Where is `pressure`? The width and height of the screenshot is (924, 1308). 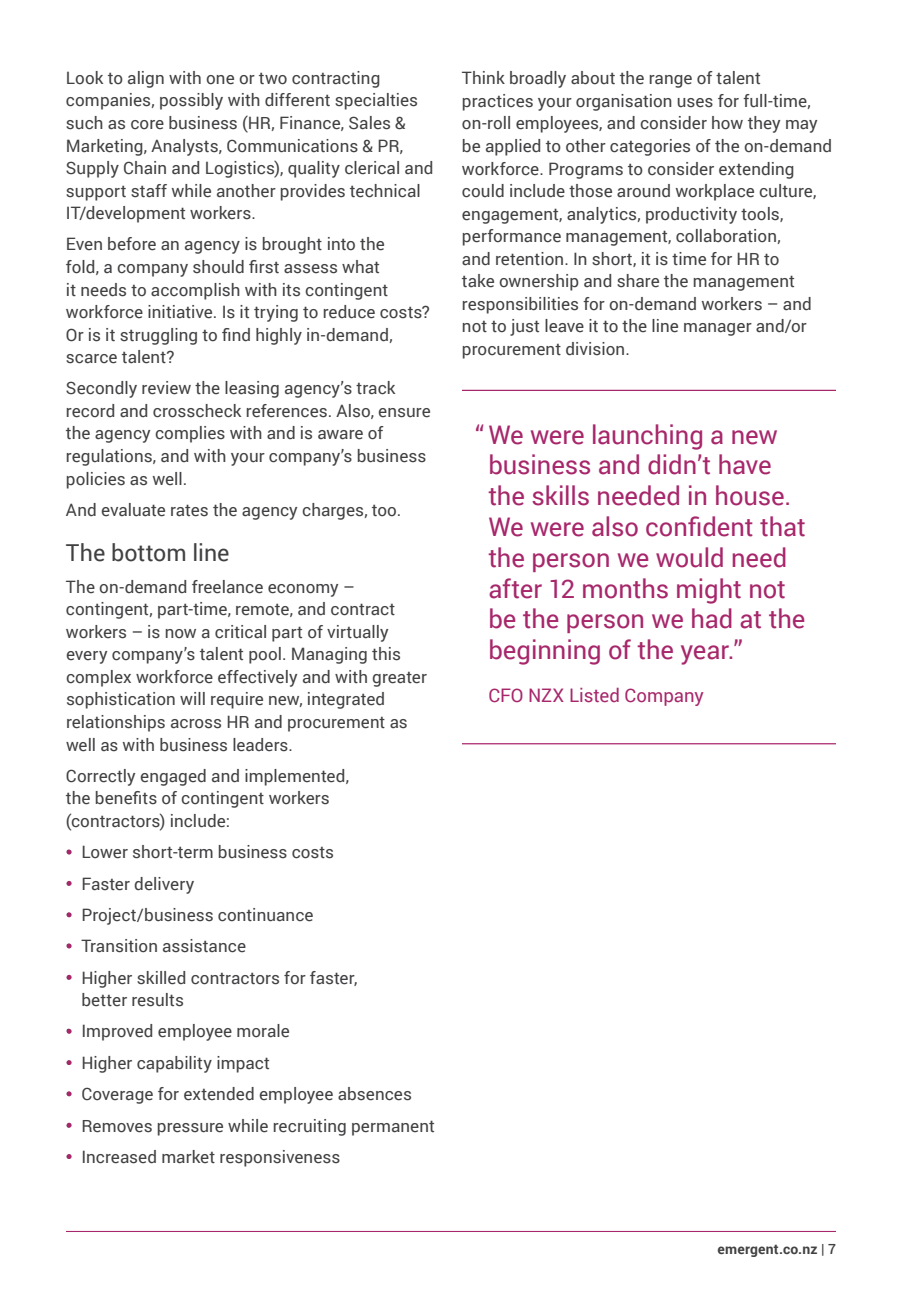
pressure is located at coordinates (190, 1129).
